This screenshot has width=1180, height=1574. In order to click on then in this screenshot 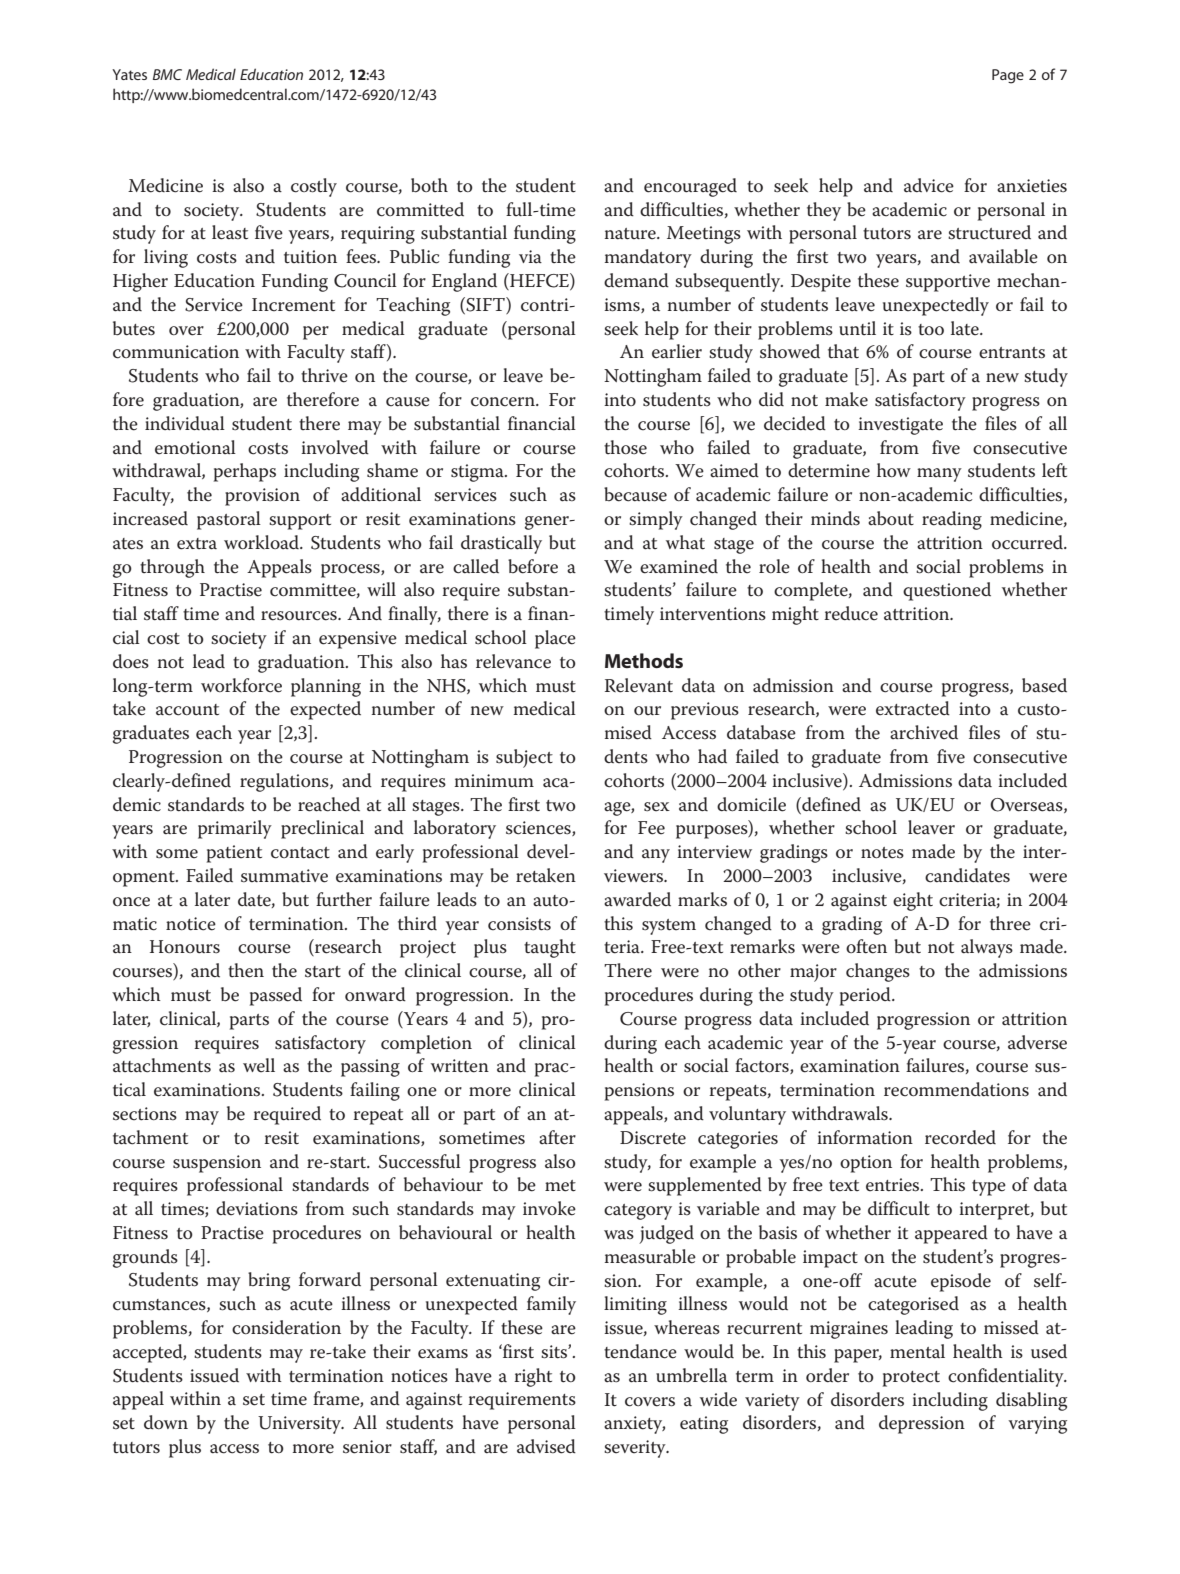, I will do `click(246, 970)`.
